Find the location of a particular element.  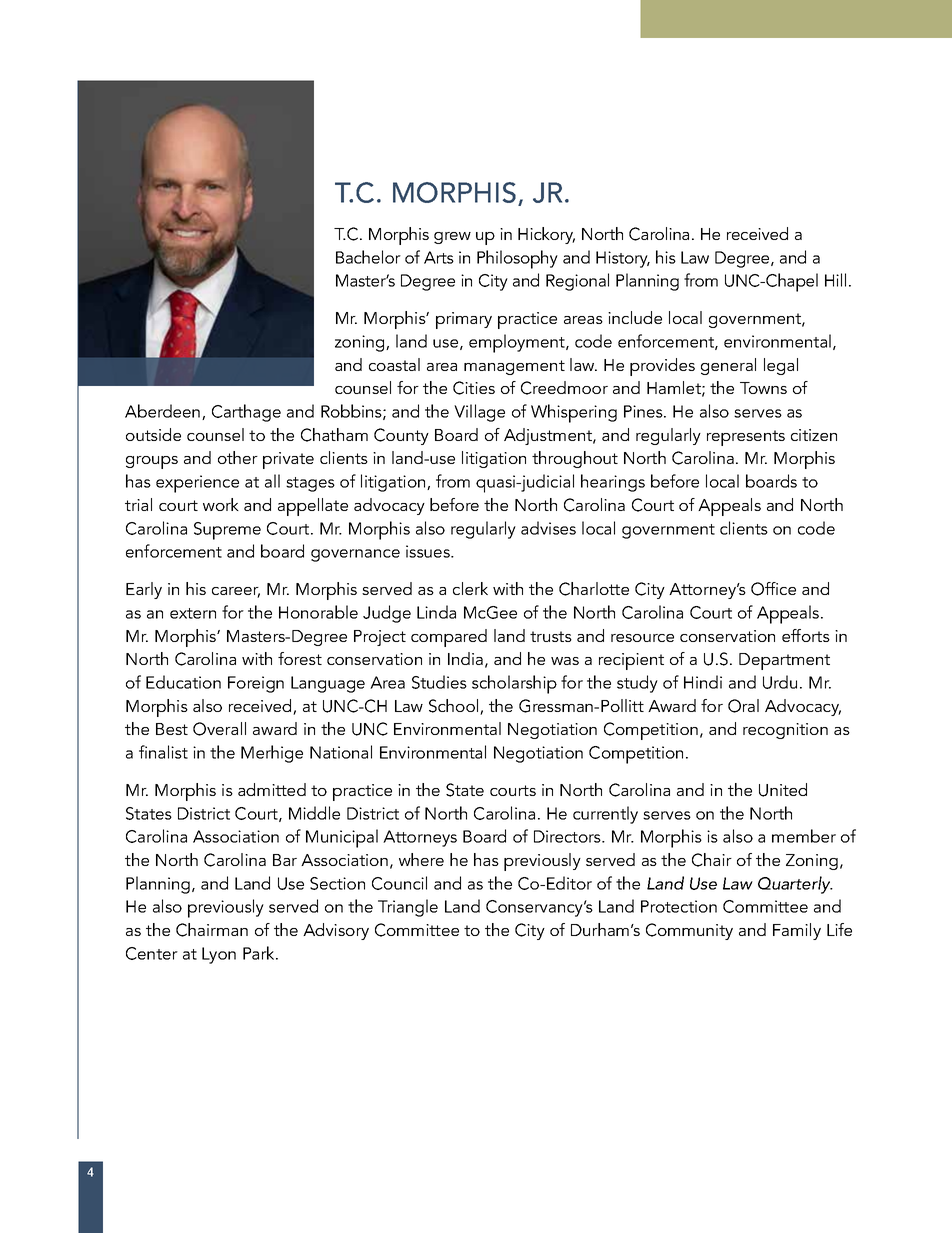

Philosophy is located at coordinates (517, 259).
